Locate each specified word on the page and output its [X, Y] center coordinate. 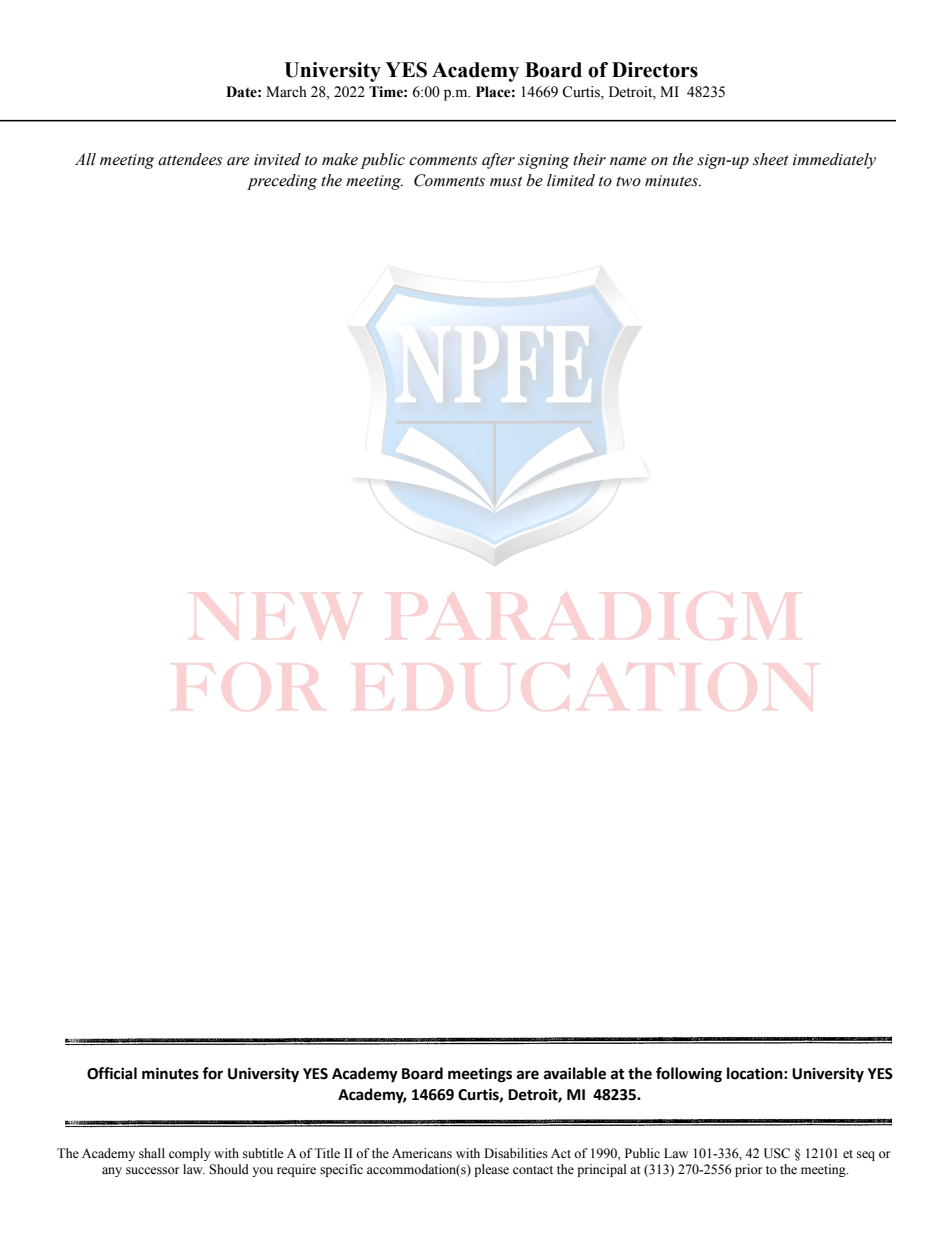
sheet [771, 159]
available [575, 1073]
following [689, 1075]
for [212, 1073]
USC [777, 1153]
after [498, 161]
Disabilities [516, 1153]
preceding [282, 182]
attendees [190, 159]
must [506, 181]
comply [190, 1154]
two [628, 181]
